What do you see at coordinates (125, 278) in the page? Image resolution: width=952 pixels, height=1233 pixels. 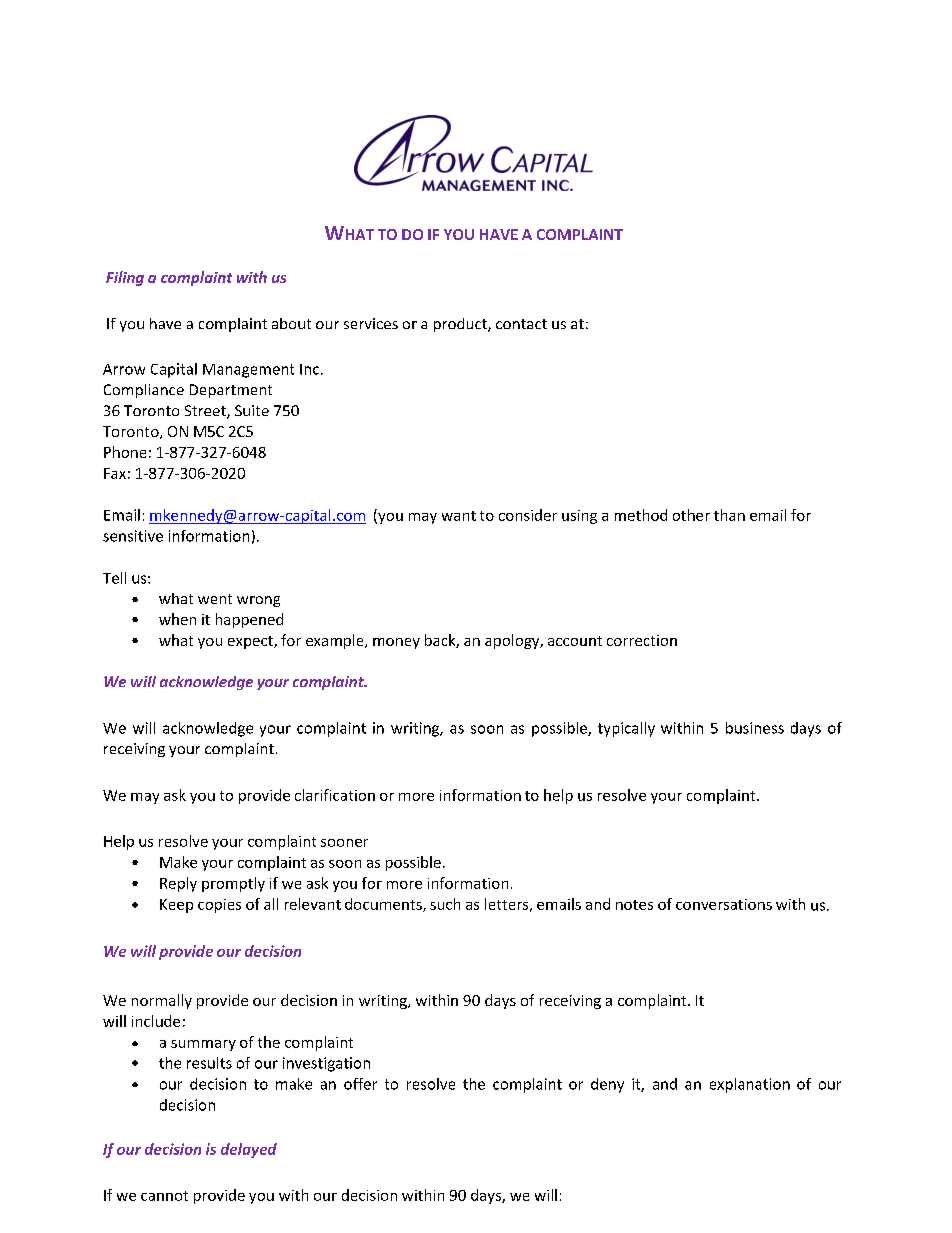 I see `Filing` at bounding box center [125, 278].
